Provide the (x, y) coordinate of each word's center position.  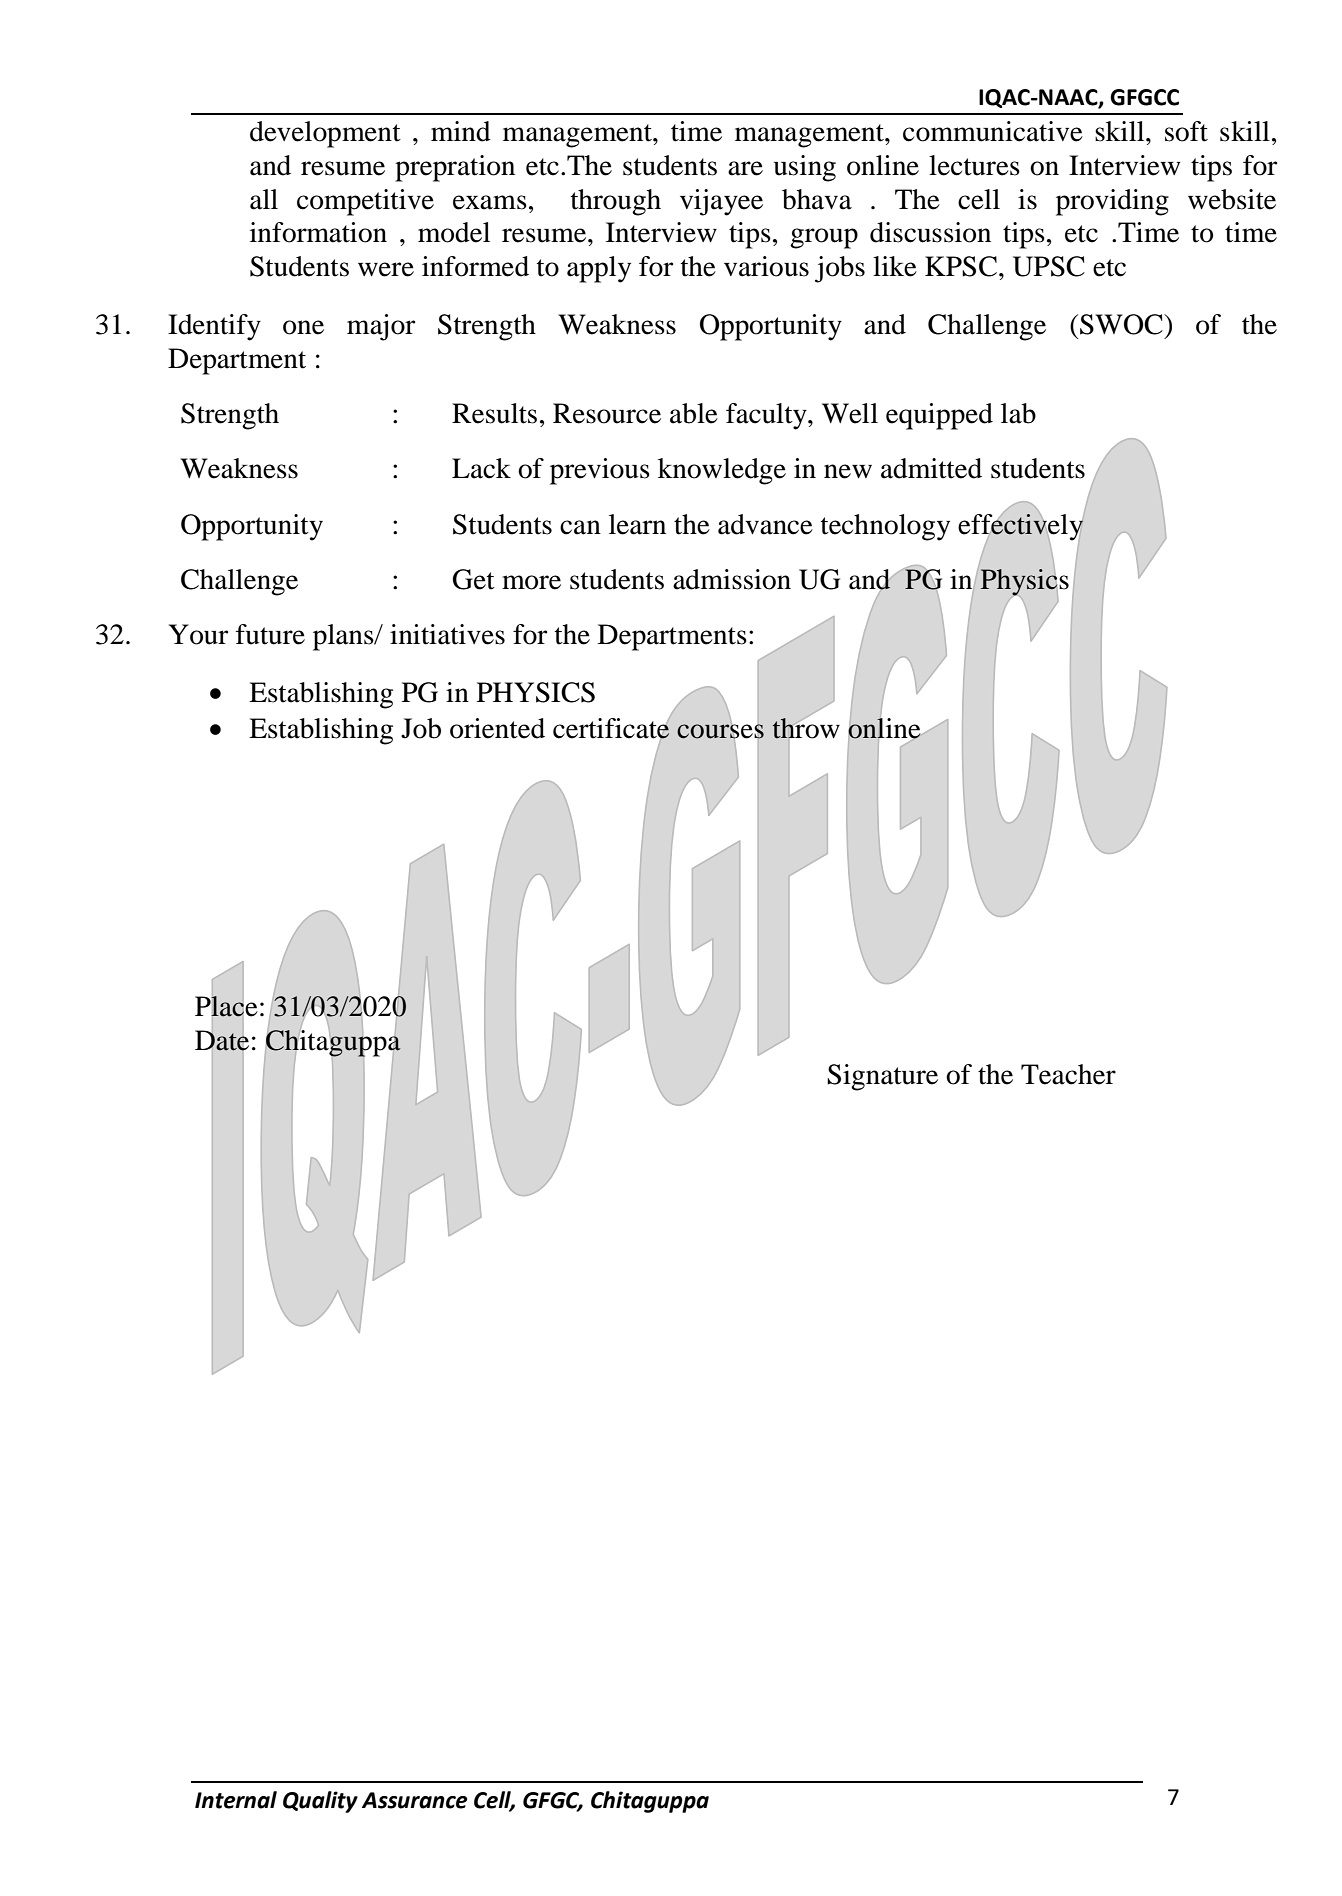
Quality (320, 1802)
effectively (1022, 526)
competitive (365, 202)
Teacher (1068, 1074)
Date (222, 1040)
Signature (882, 1077)
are (745, 168)
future (270, 634)
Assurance (414, 1800)
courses (720, 731)
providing (1112, 202)
